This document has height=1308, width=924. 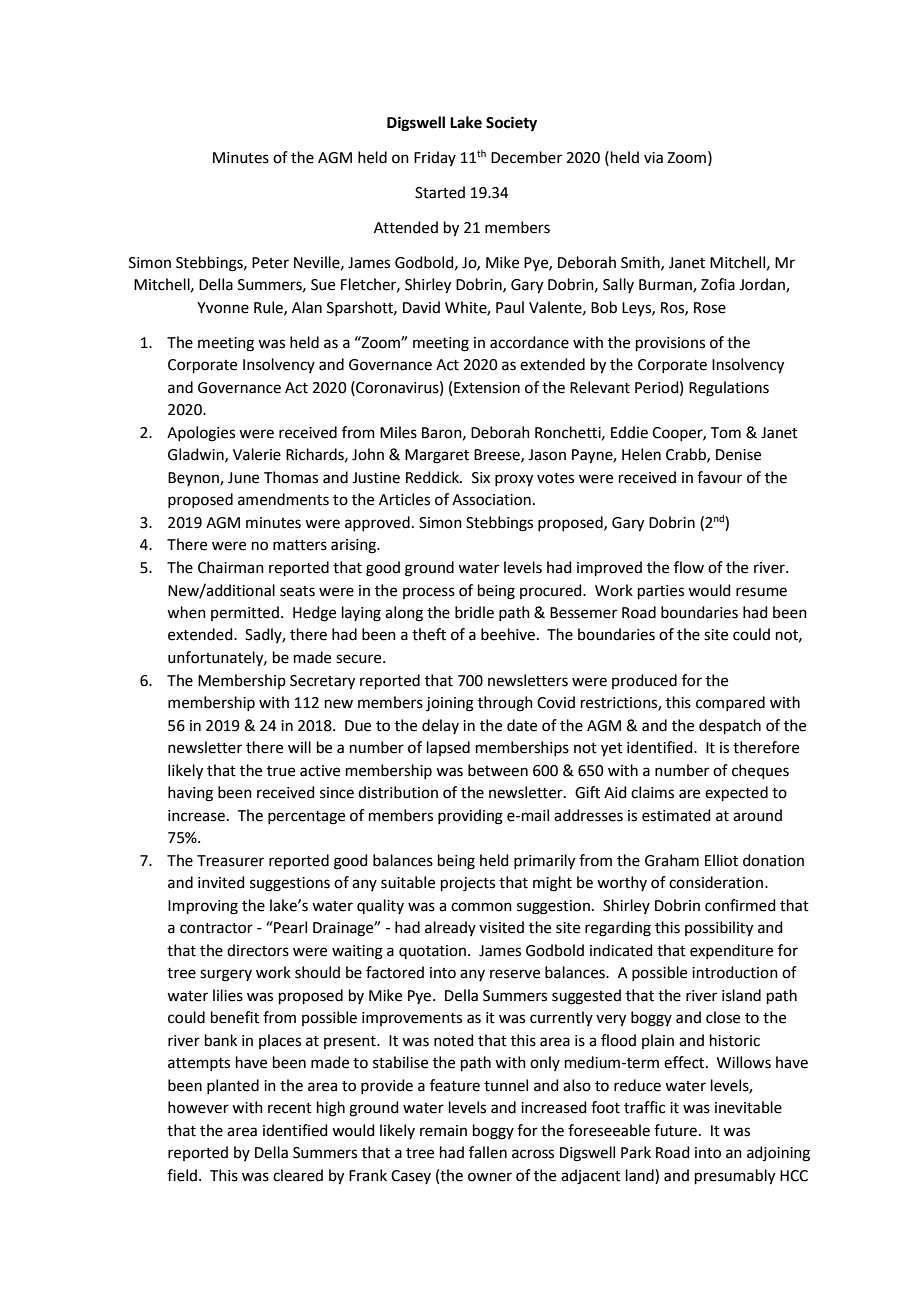 What do you see at coordinates (719, 477) in the document?
I see `favour` at bounding box center [719, 477].
